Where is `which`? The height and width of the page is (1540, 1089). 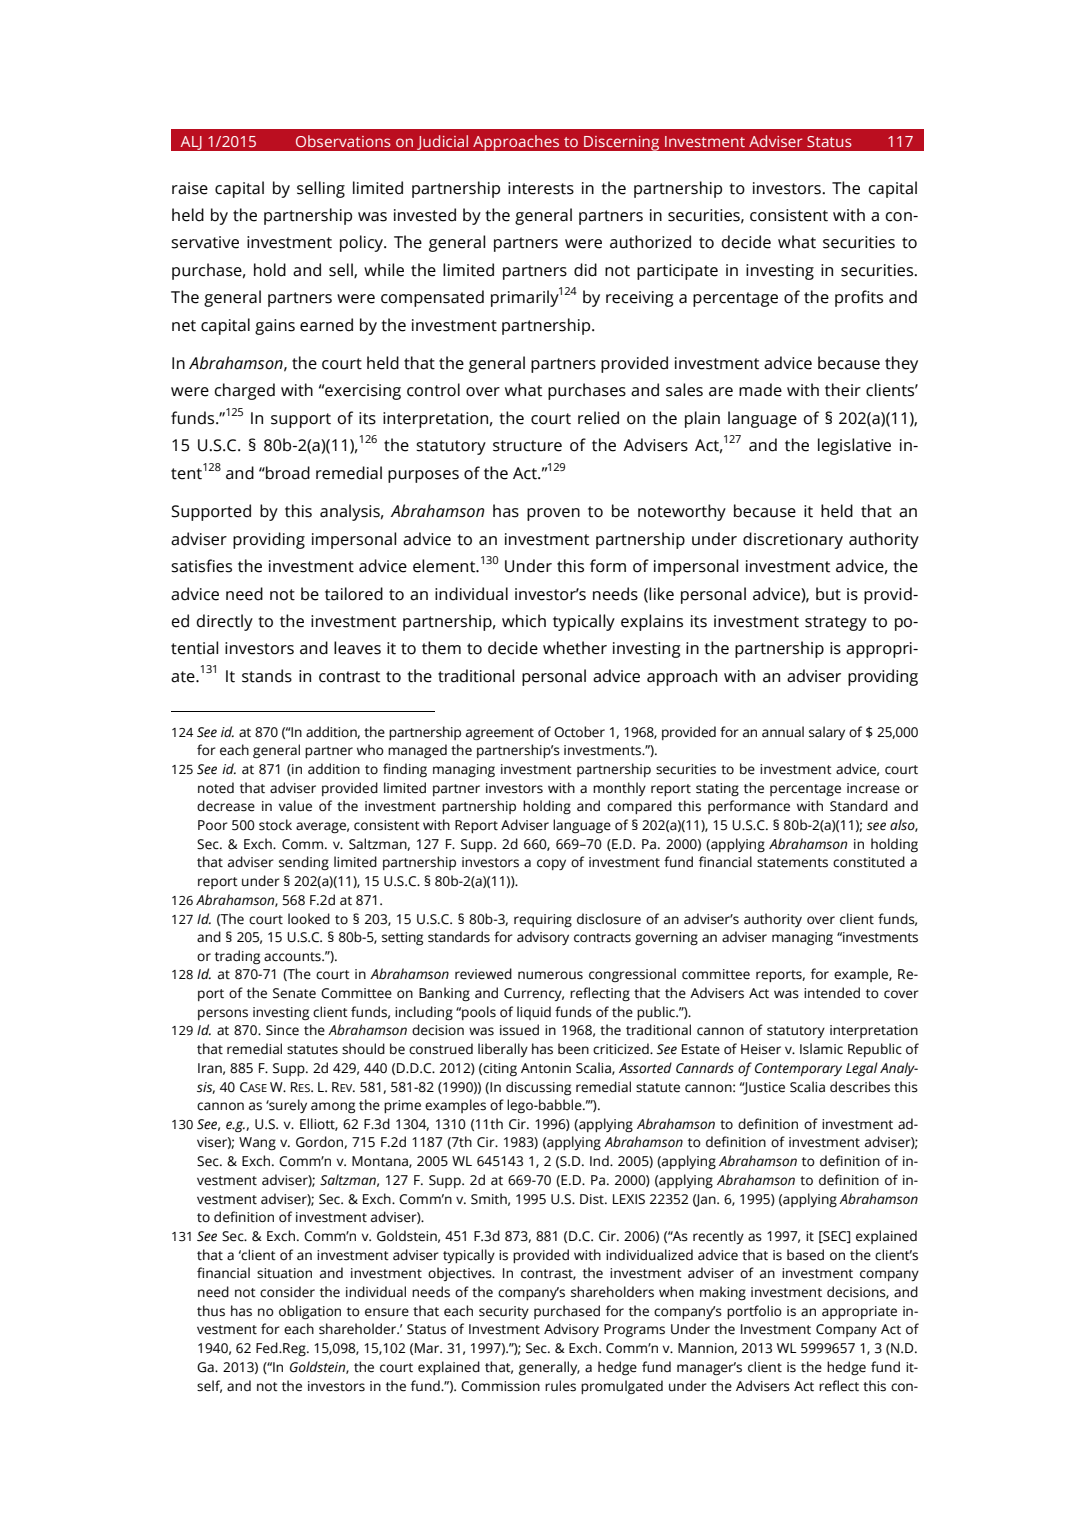 which is located at coordinates (524, 621).
